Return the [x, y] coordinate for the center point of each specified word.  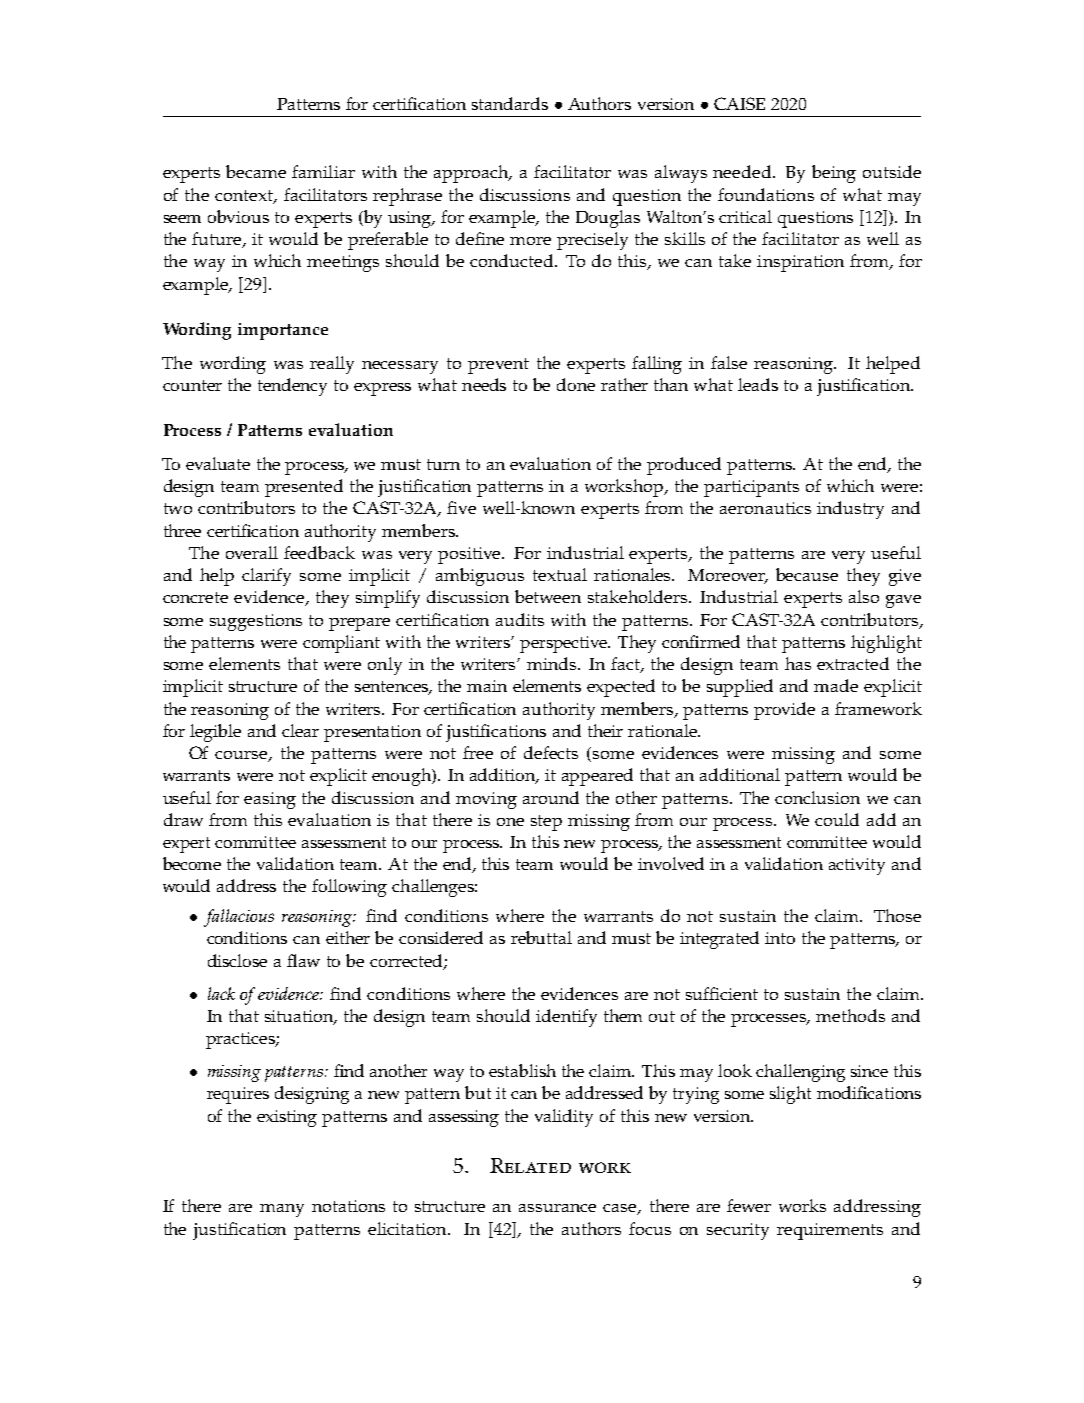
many [282, 1210]
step [546, 823]
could [837, 819]
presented [304, 488]
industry [850, 510]
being [834, 174]
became [256, 171]
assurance [557, 1208]
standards [510, 103]
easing [270, 800]
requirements [830, 1231]
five [461, 507]
